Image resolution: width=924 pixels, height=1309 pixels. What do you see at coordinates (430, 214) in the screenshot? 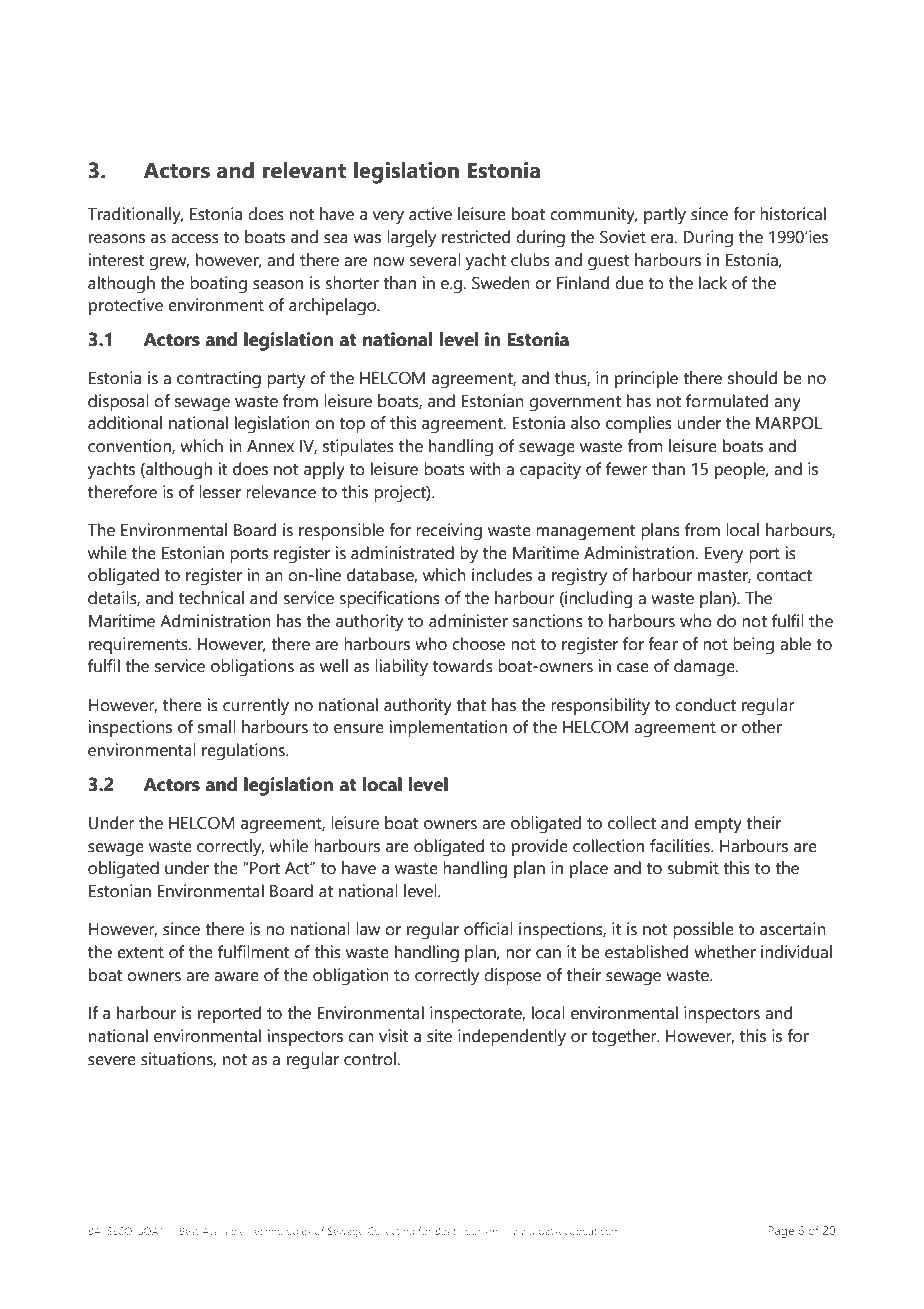
I see `active` at bounding box center [430, 214].
